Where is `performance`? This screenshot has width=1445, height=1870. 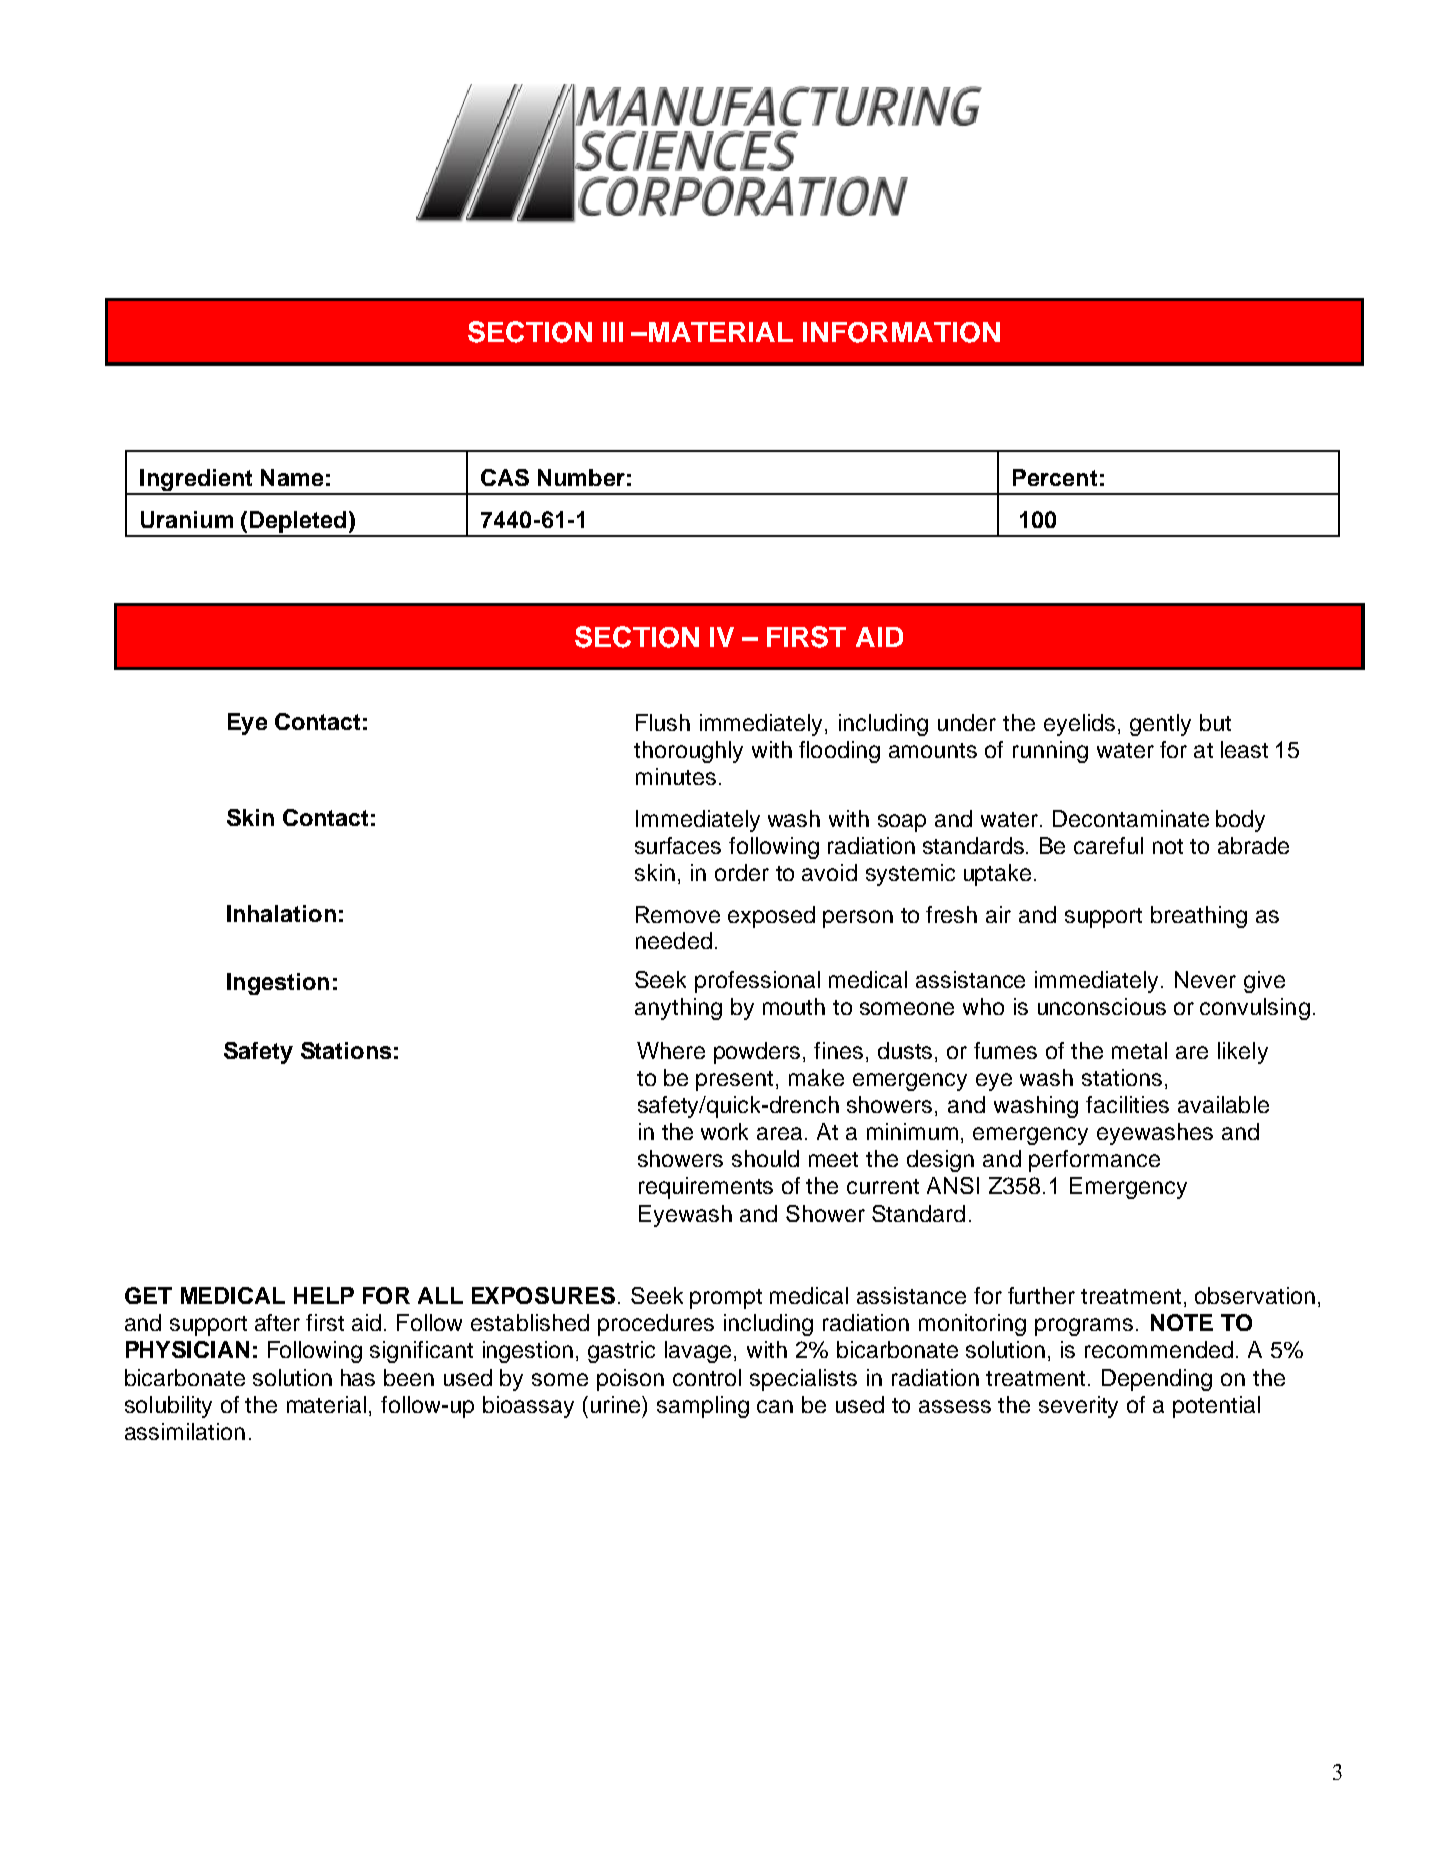
performance is located at coordinates (1094, 1161).
